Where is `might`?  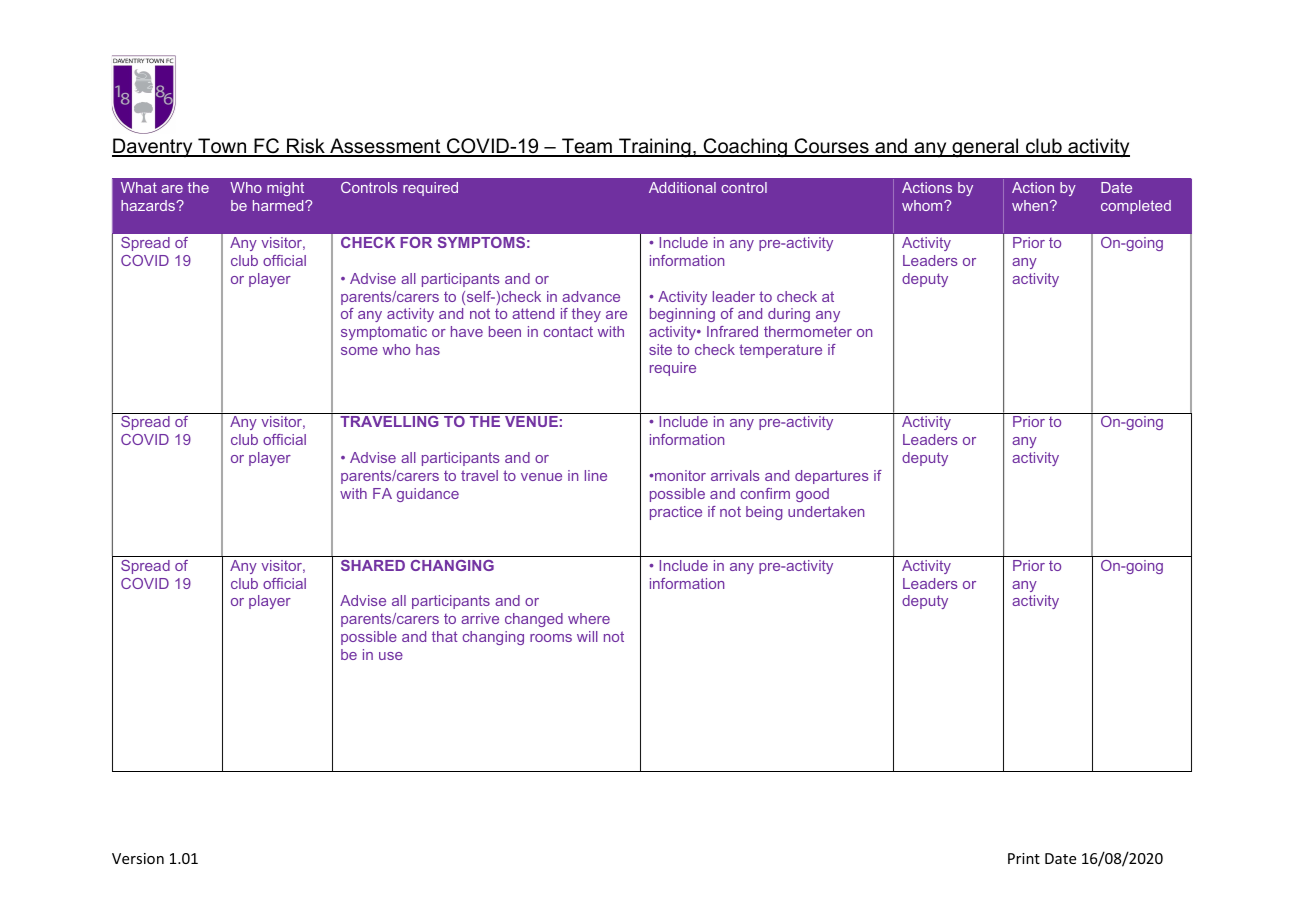 might is located at coordinates (285, 189).
